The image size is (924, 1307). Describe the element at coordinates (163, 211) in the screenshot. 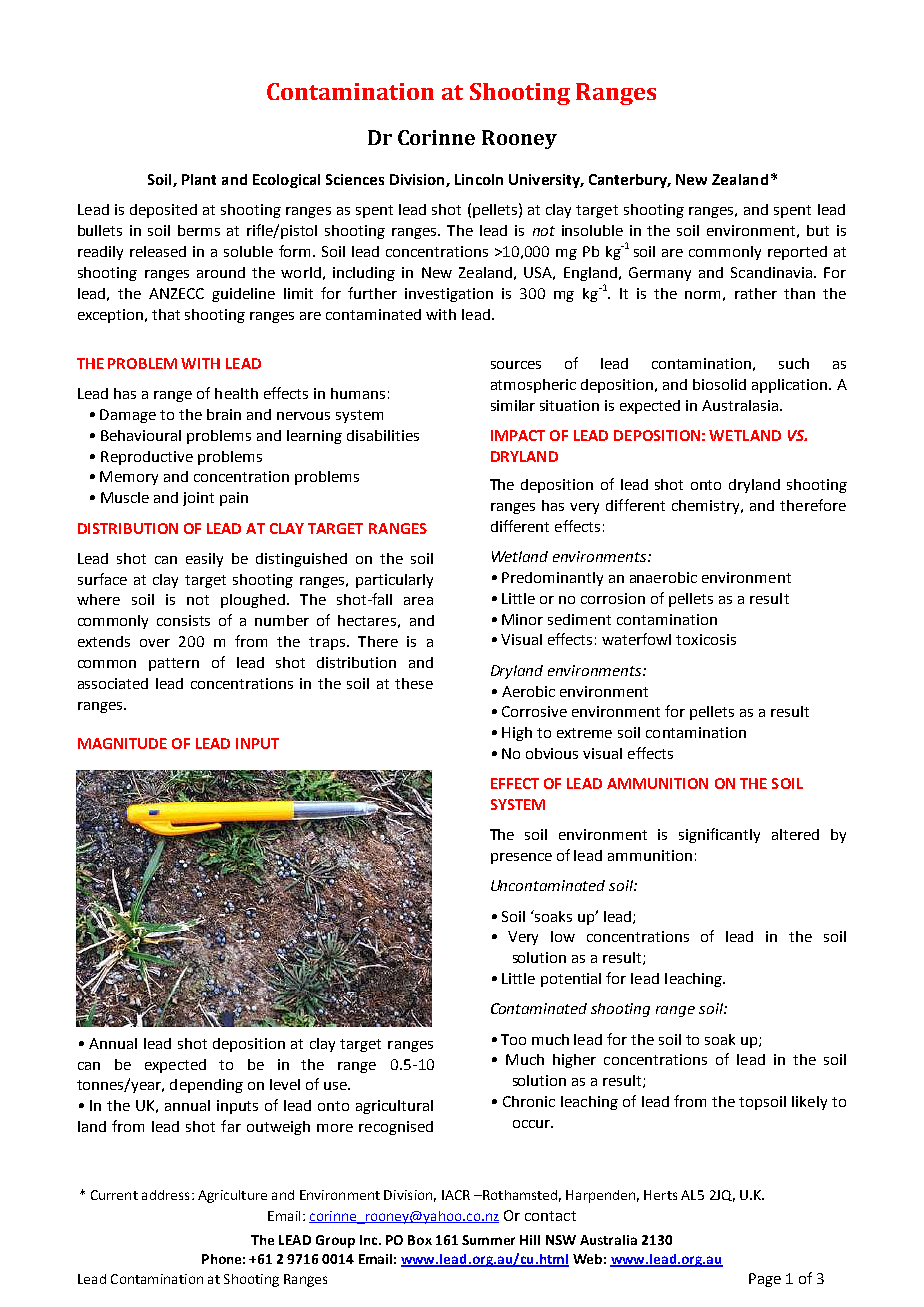

I see `deposited` at that location.
